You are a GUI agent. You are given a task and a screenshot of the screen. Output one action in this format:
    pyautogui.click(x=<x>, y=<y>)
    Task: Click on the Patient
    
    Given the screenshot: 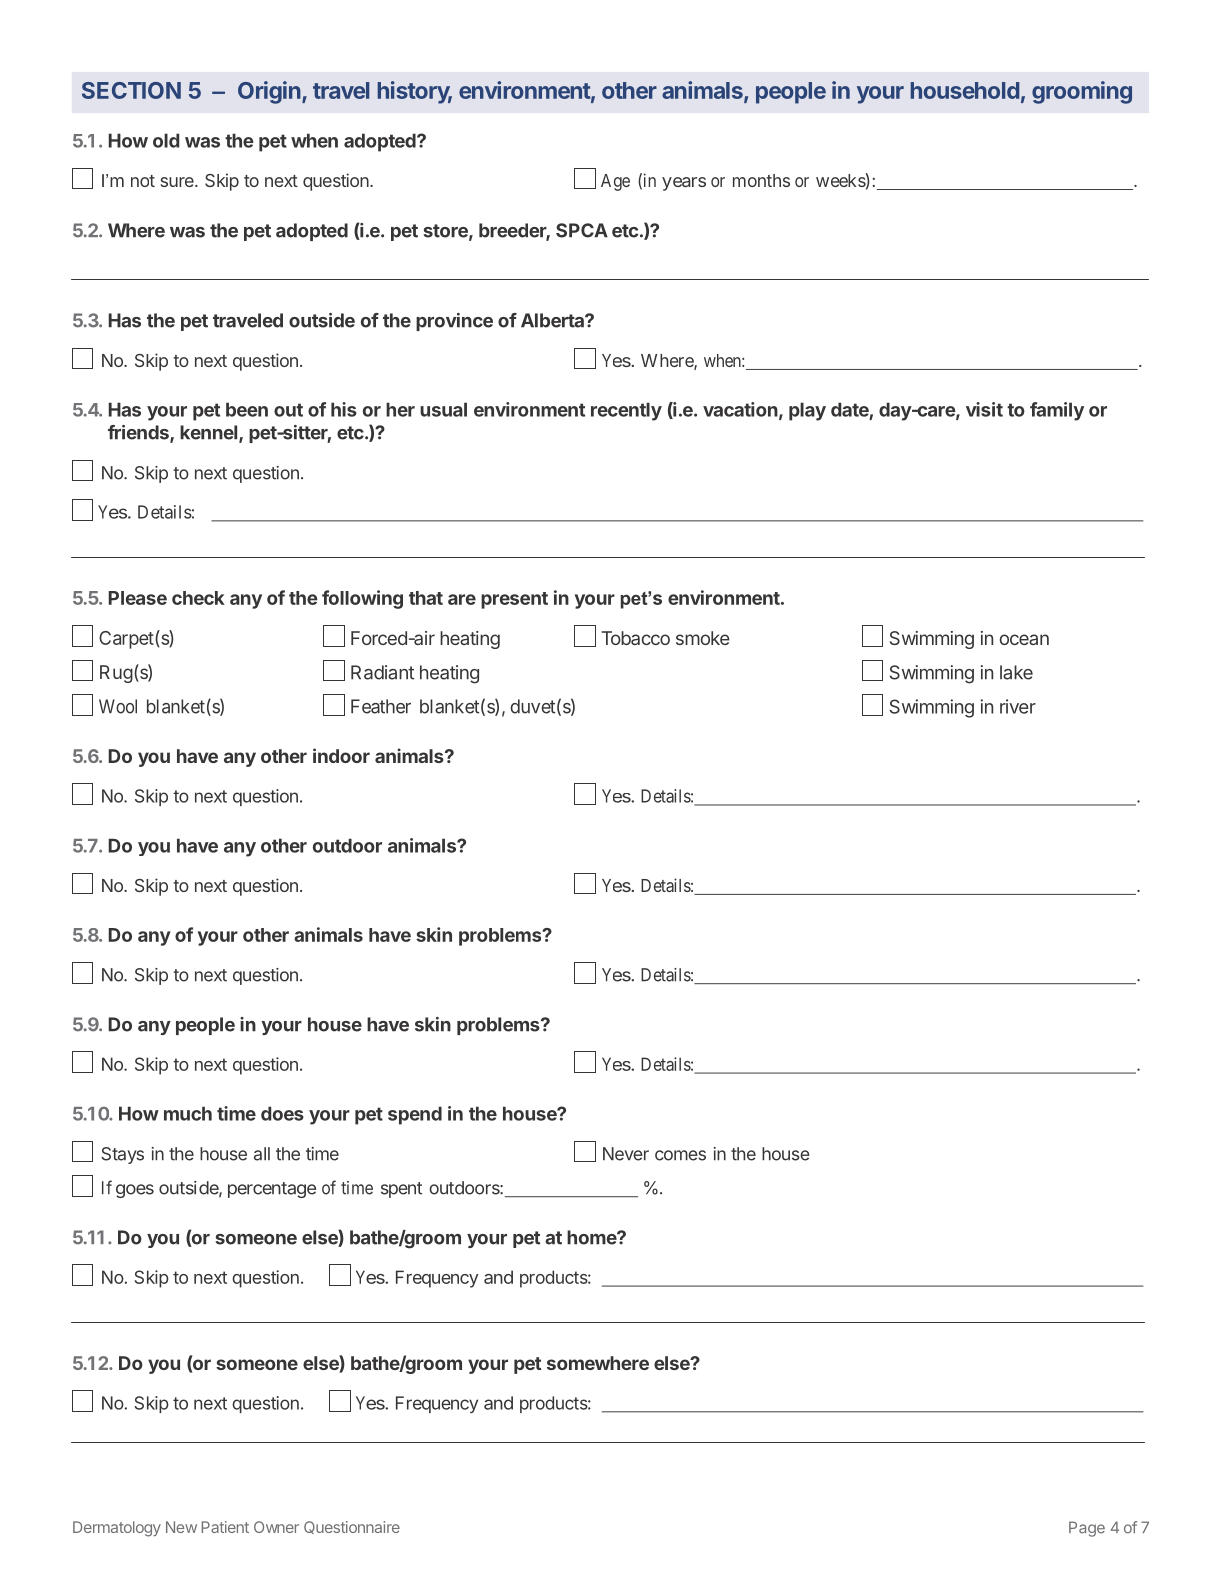 What is the action you would take?
    pyautogui.click(x=225, y=1527)
